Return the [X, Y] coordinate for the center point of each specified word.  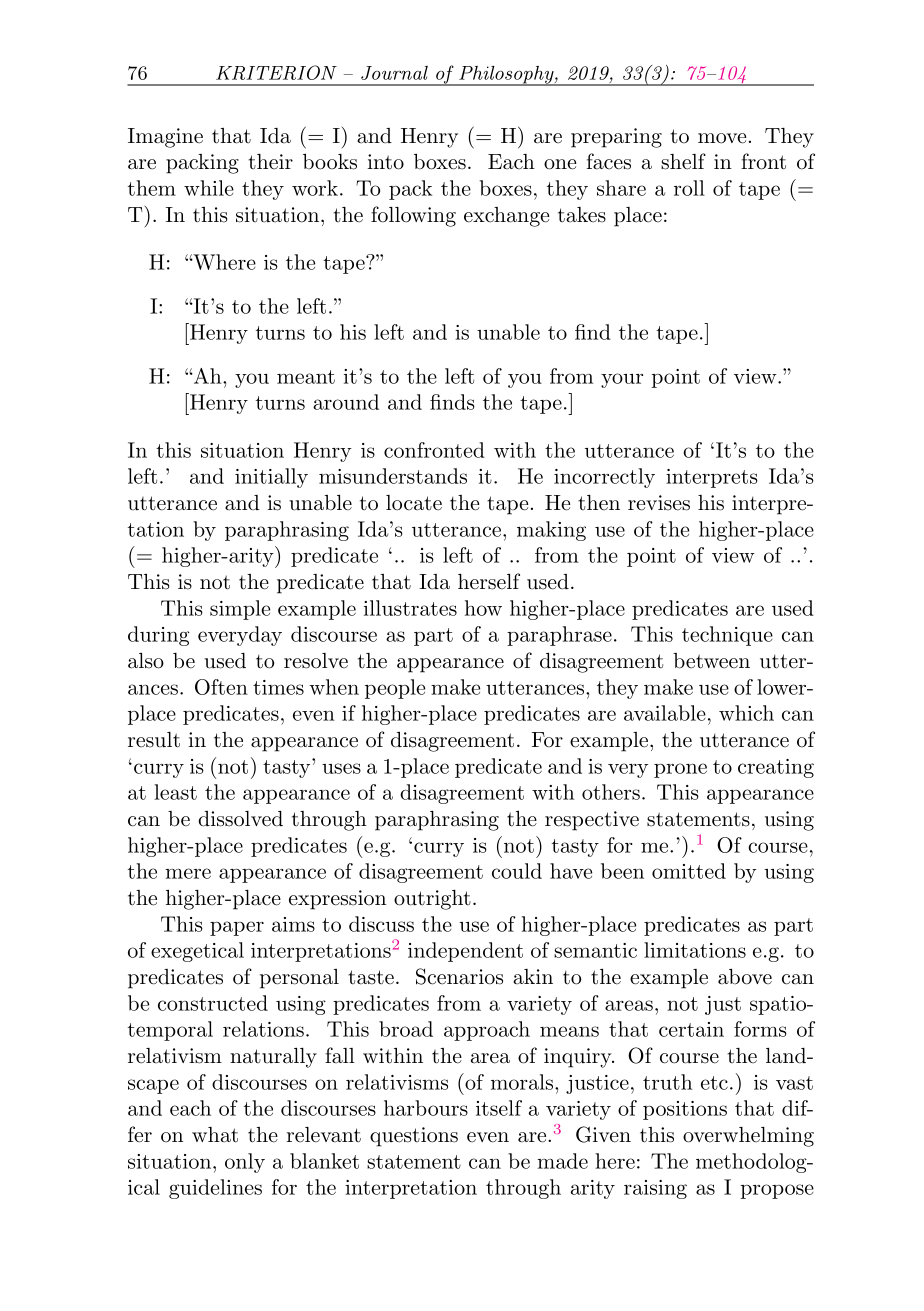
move [722, 138]
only [245, 1163]
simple [240, 610]
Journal [394, 73]
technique [727, 636]
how [483, 608]
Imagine [165, 138]
